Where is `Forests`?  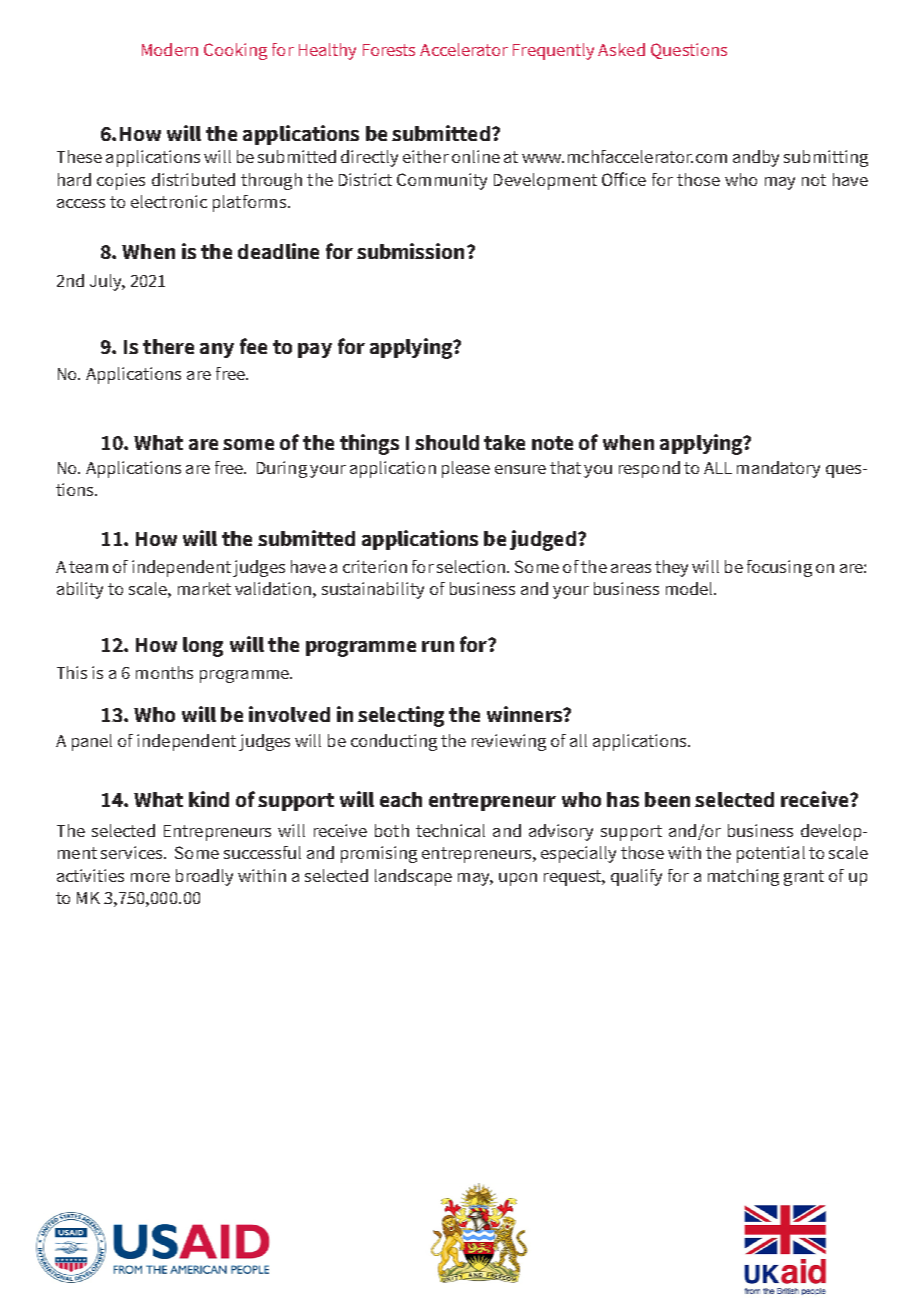
Forests is located at coordinates (389, 50).
